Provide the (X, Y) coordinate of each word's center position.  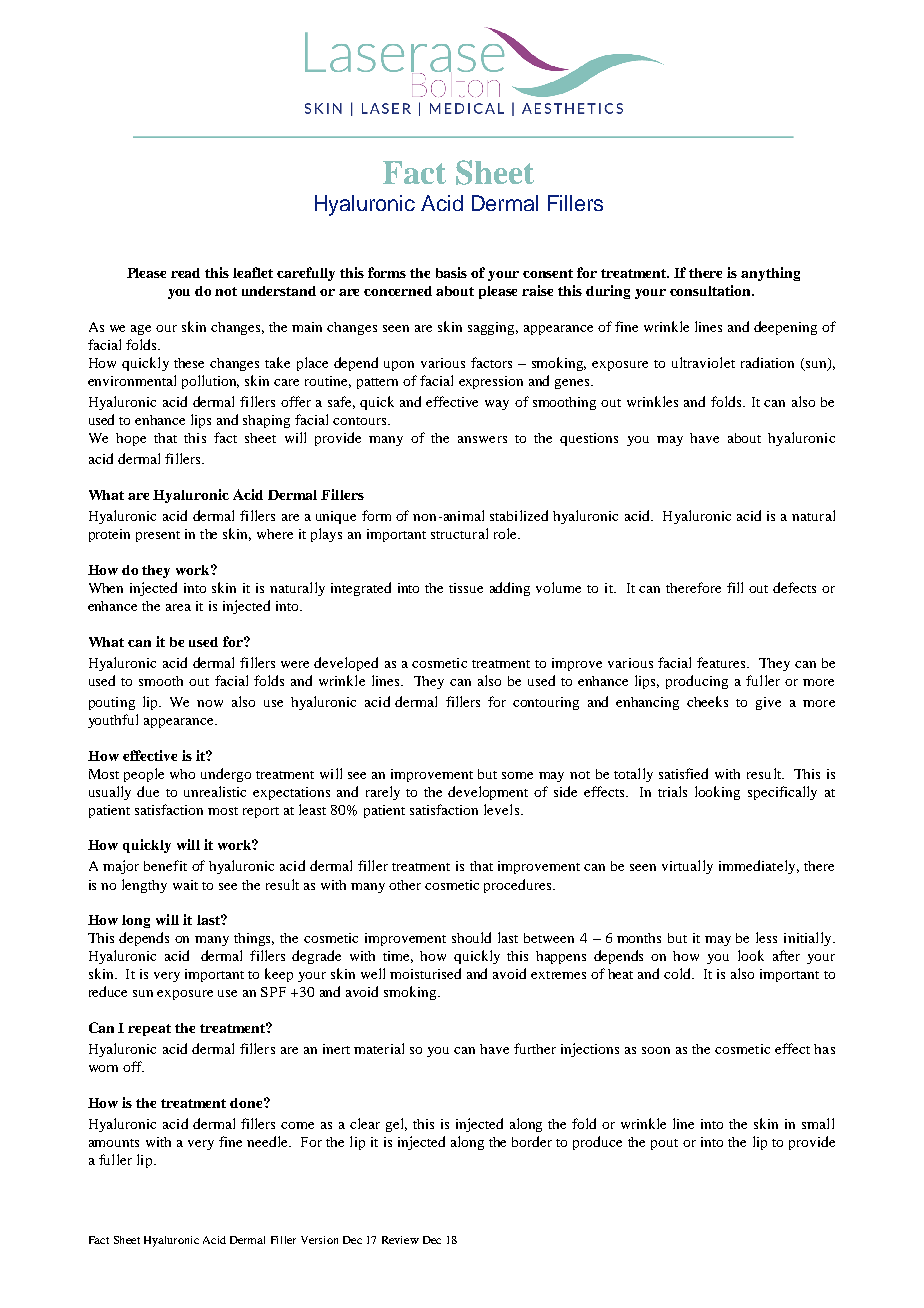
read (185, 273)
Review (400, 1240)
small (818, 1123)
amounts (114, 1143)
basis (451, 272)
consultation (712, 290)
